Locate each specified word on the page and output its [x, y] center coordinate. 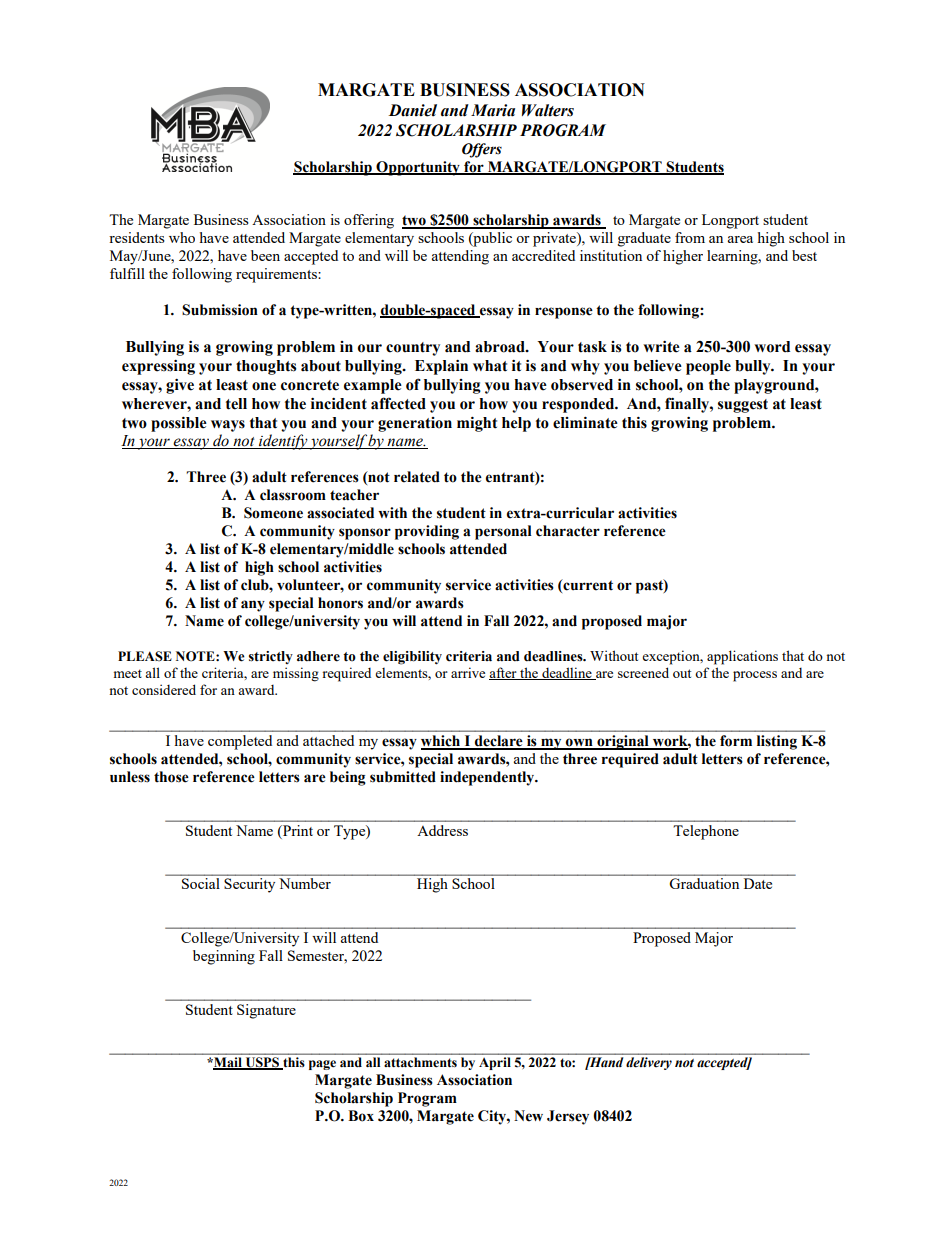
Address [443, 830]
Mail [228, 1063]
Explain [441, 367]
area [740, 239]
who [182, 237]
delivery [649, 1063]
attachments [420, 1062]
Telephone [706, 832]
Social [200, 883]
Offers [482, 150]
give [180, 386]
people [708, 367]
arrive [468, 672]
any [253, 606]
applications [742, 657]
